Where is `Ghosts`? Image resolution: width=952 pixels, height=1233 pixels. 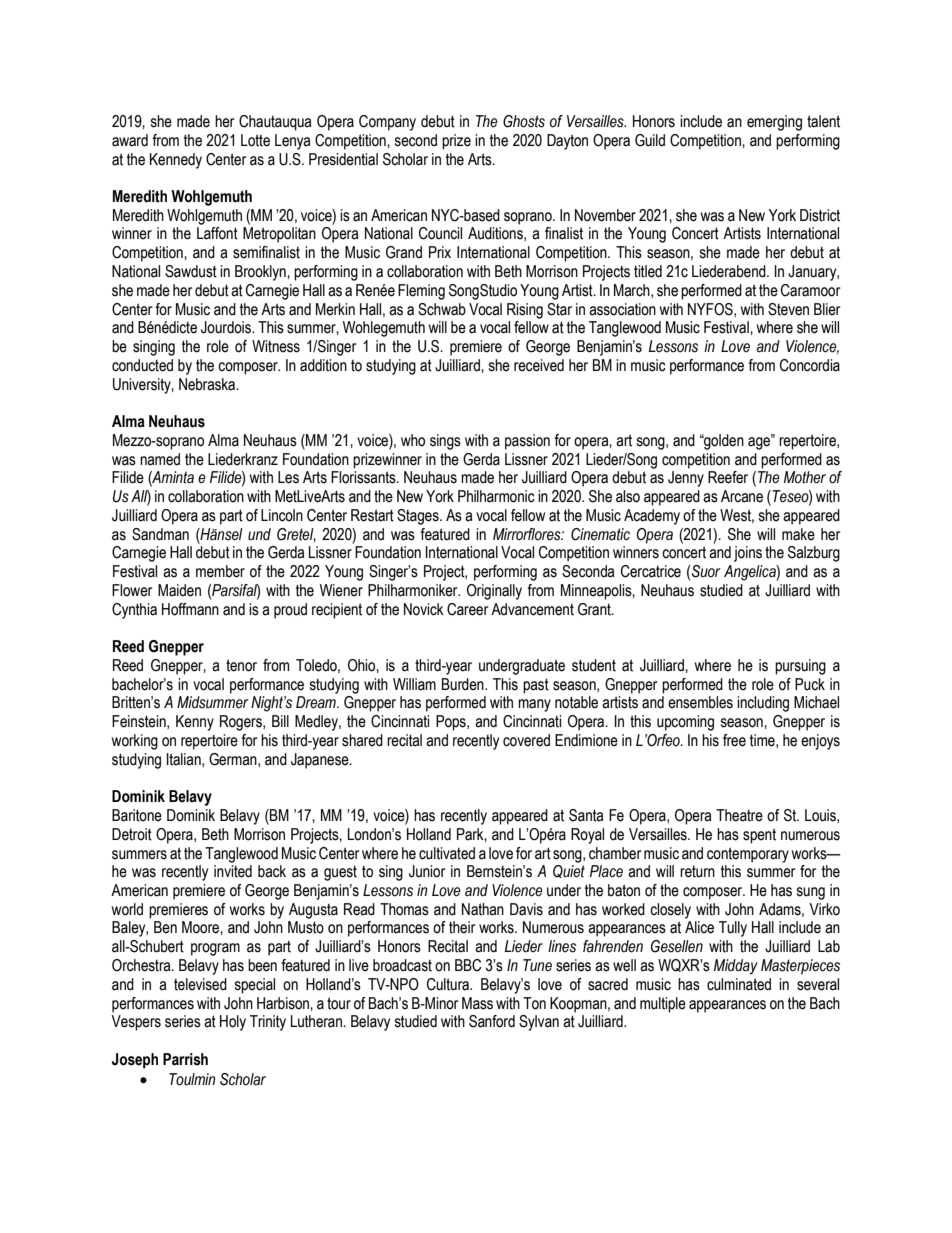
Ghosts is located at coordinates (524, 121).
